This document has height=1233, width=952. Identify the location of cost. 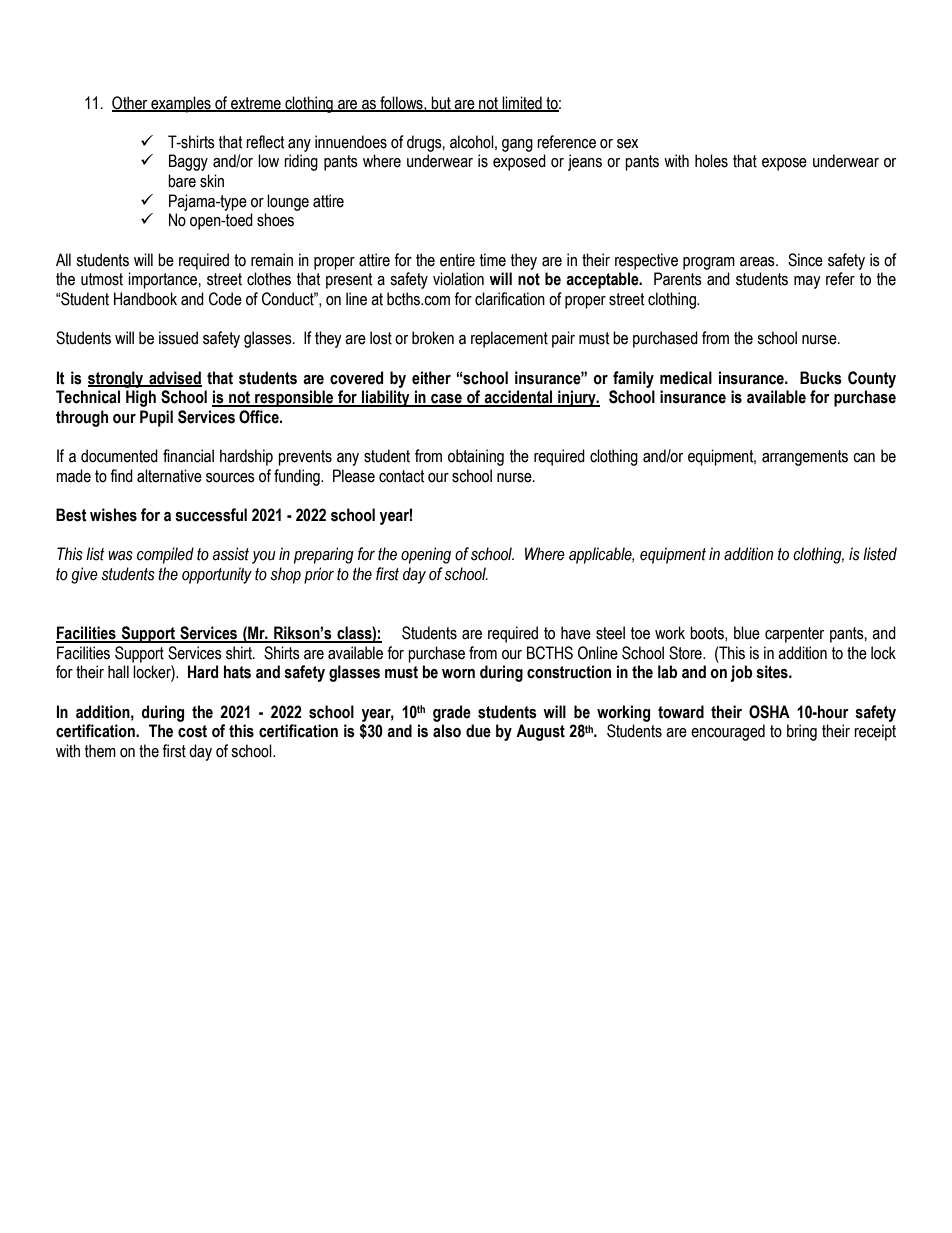
(192, 731).
